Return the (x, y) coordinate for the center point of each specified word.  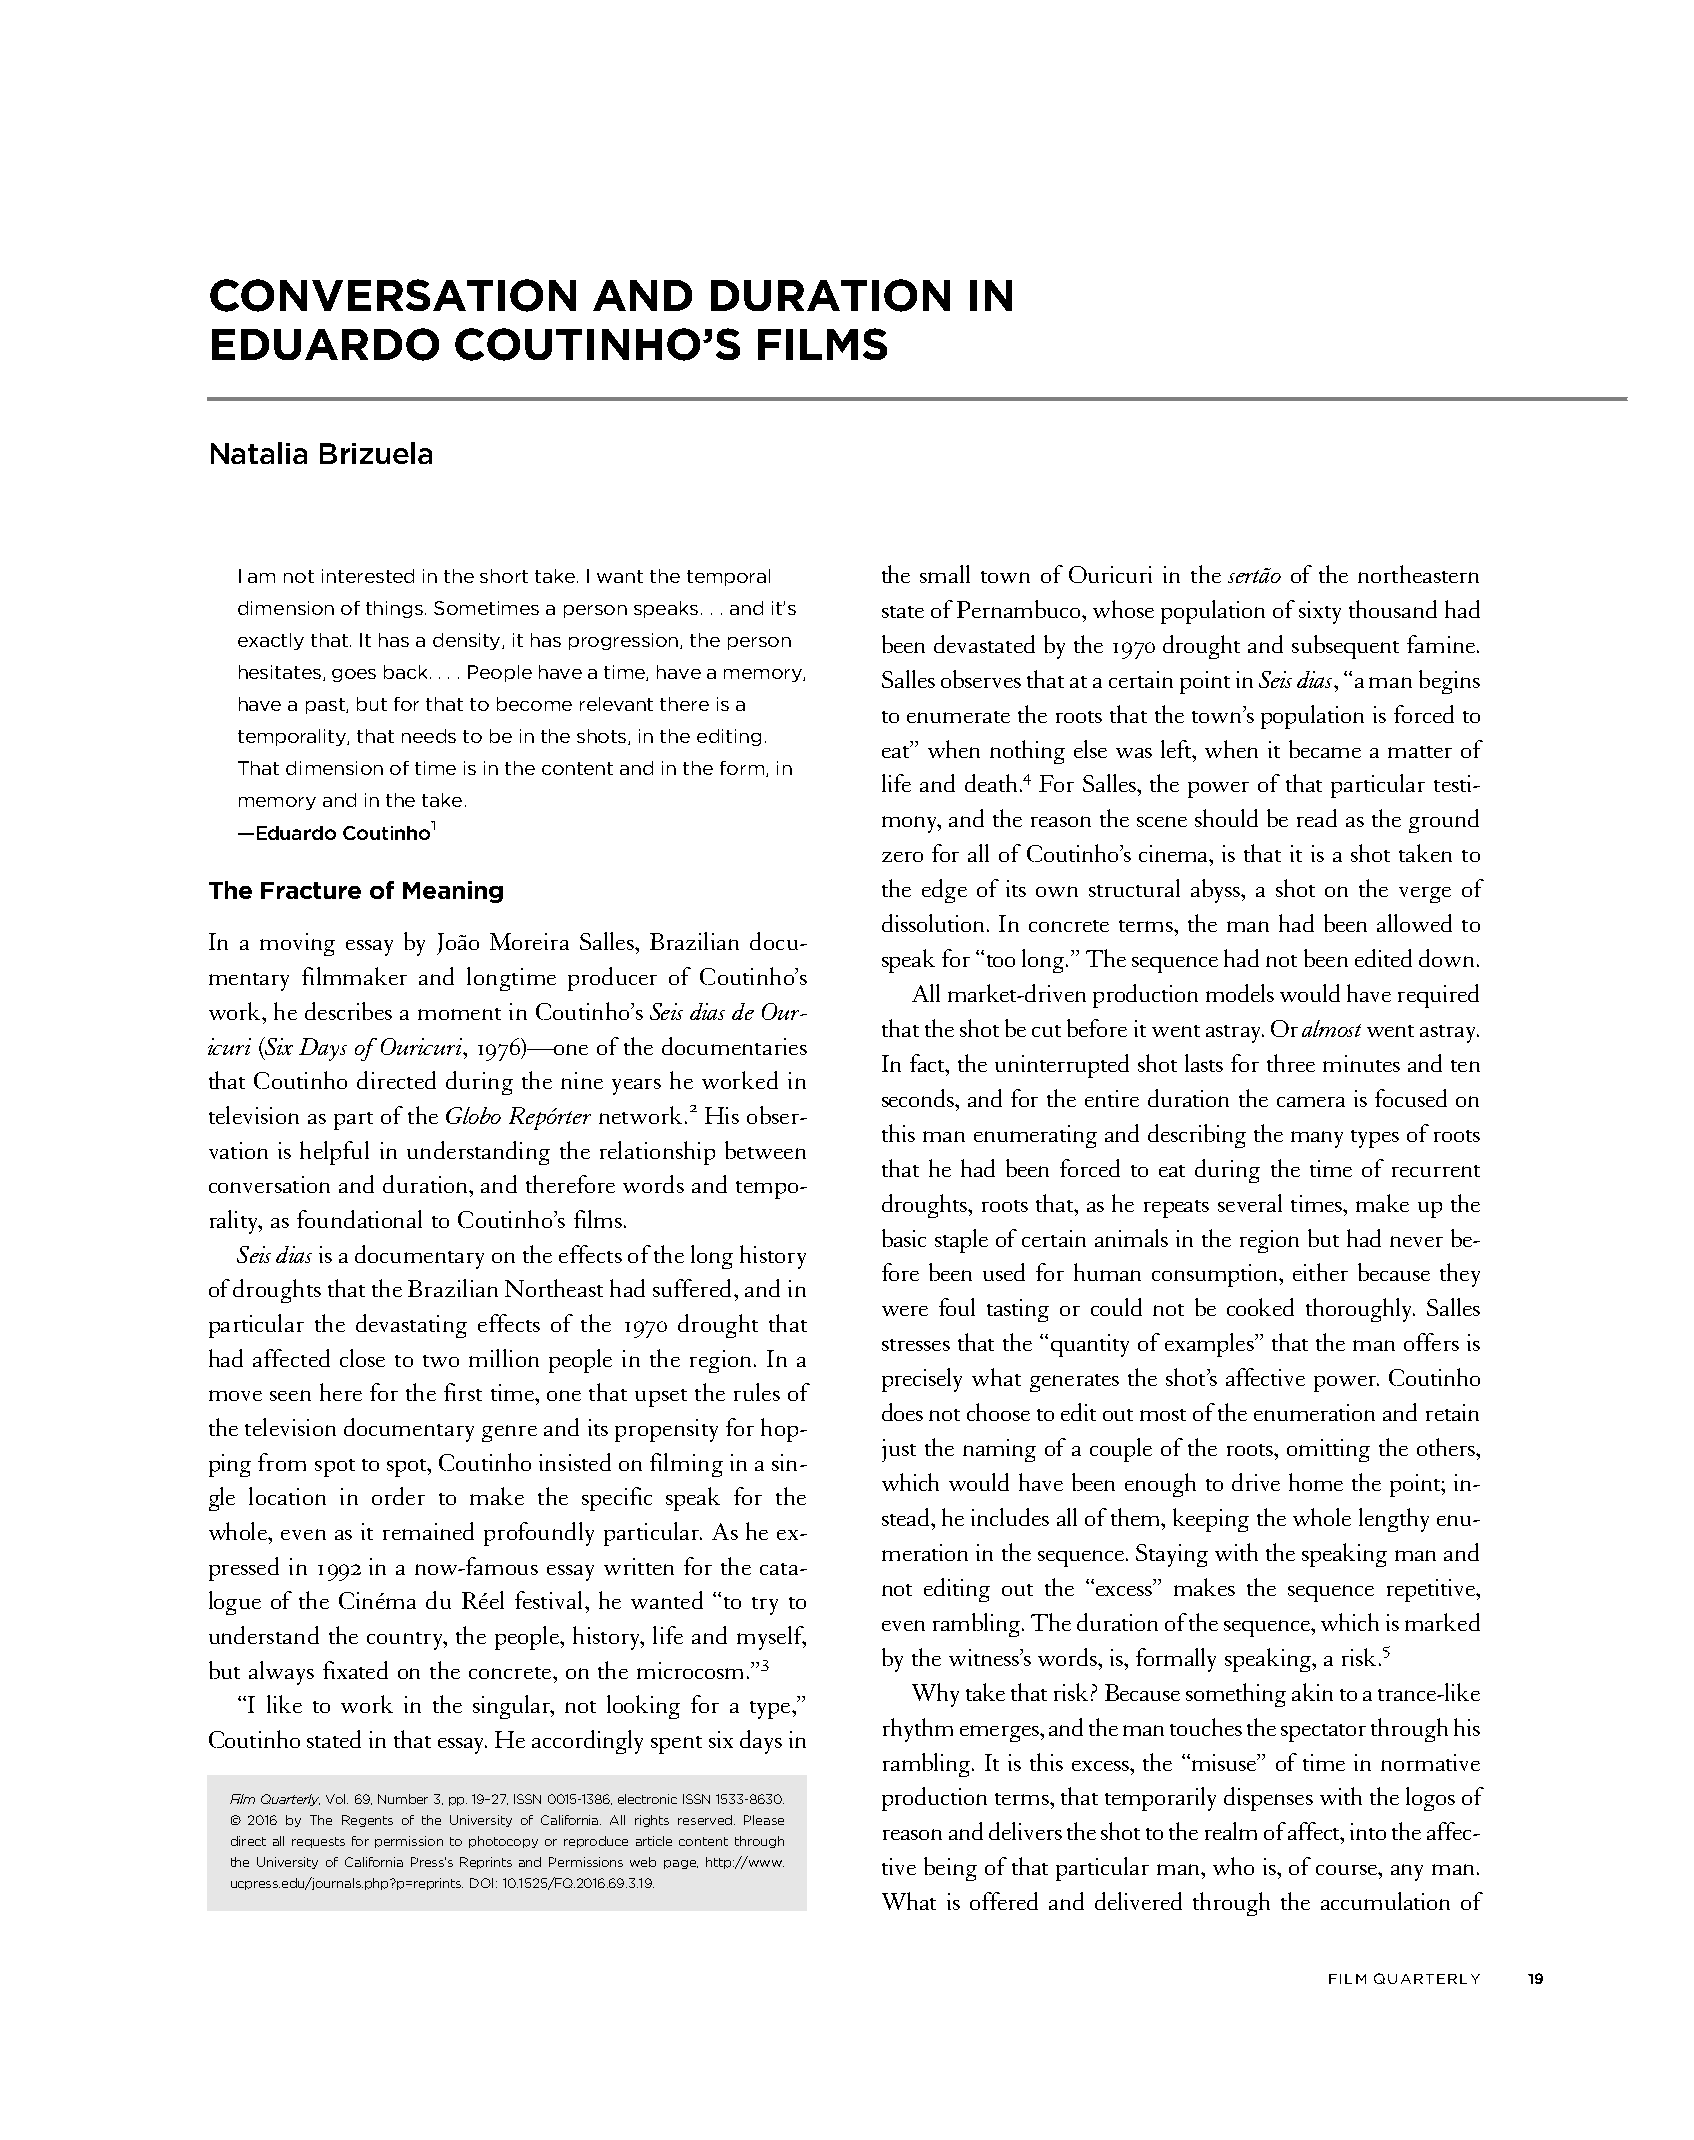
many (1317, 1139)
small (945, 574)
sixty (1320, 612)
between (765, 1150)
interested (368, 576)
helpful (334, 1153)
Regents (367, 1821)
